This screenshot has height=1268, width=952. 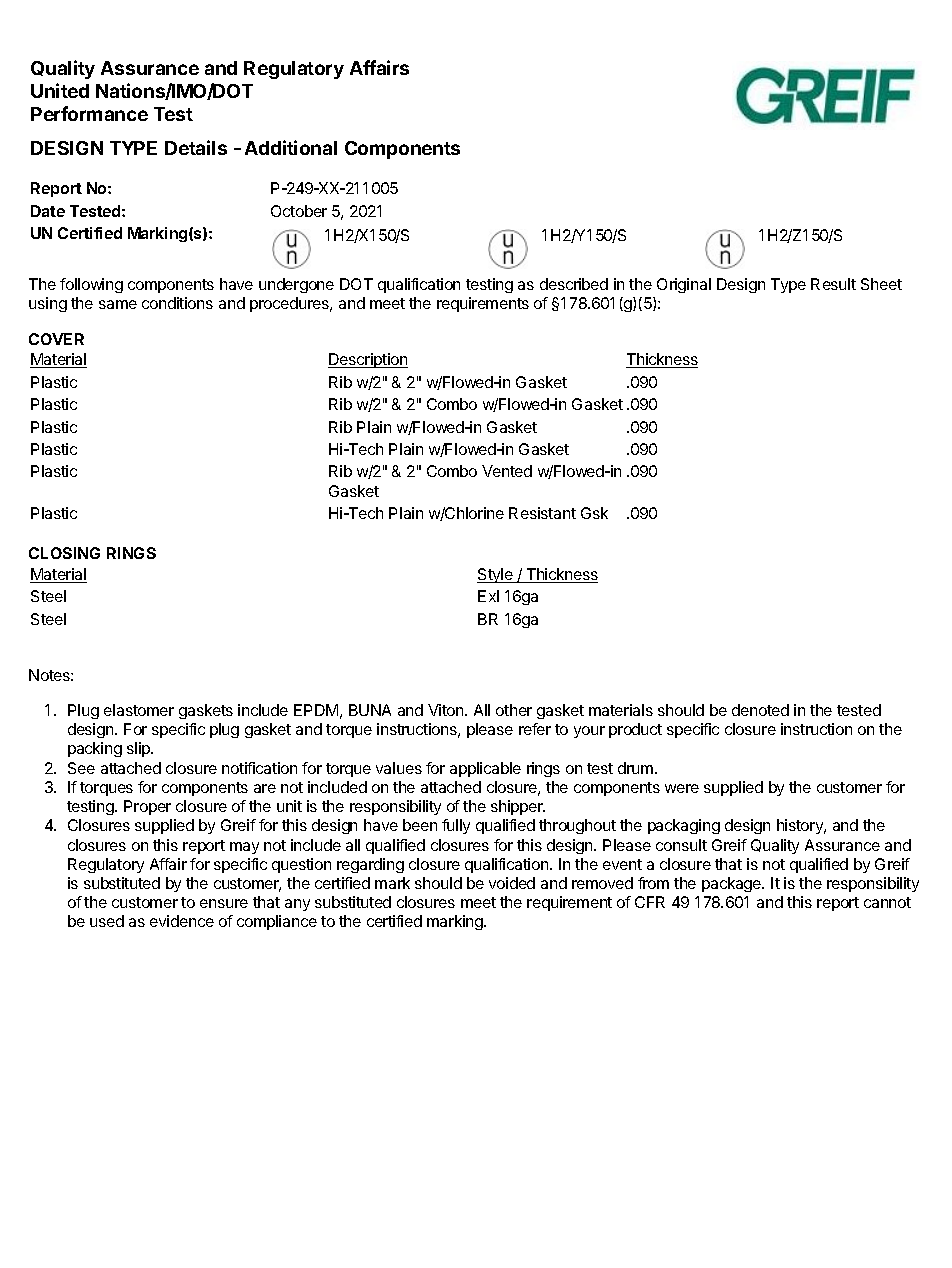 What do you see at coordinates (733, 884) in the screenshot?
I see `package` at bounding box center [733, 884].
